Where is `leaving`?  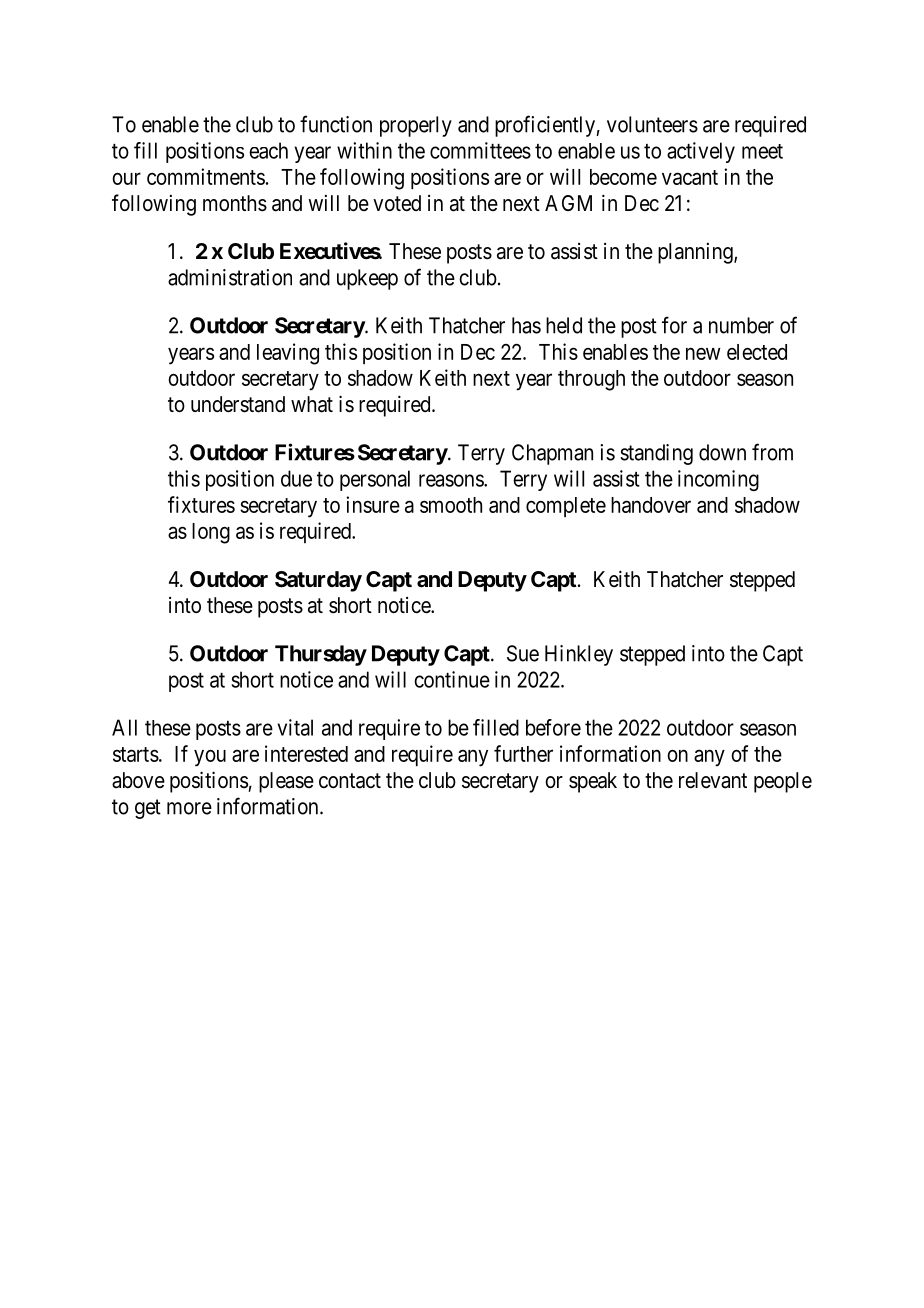
leaving is located at coordinates (288, 354).
